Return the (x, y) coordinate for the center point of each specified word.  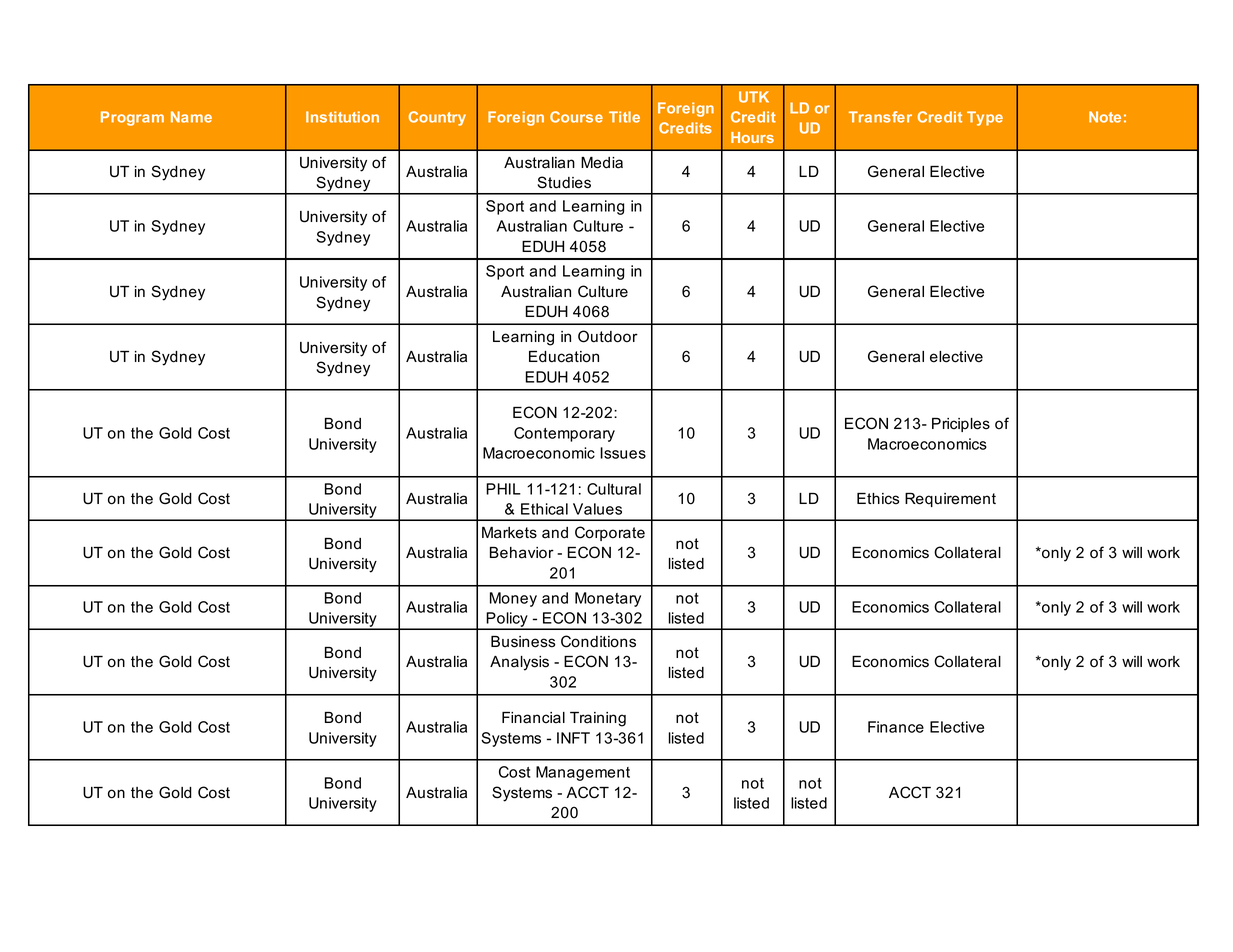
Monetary (608, 599)
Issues (623, 453)
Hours (752, 137)
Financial (533, 718)
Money (513, 599)
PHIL (503, 489)
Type (985, 118)
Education (564, 357)
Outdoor (608, 336)
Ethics (878, 499)
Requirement (950, 500)
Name (191, 117)
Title (624, 117)
